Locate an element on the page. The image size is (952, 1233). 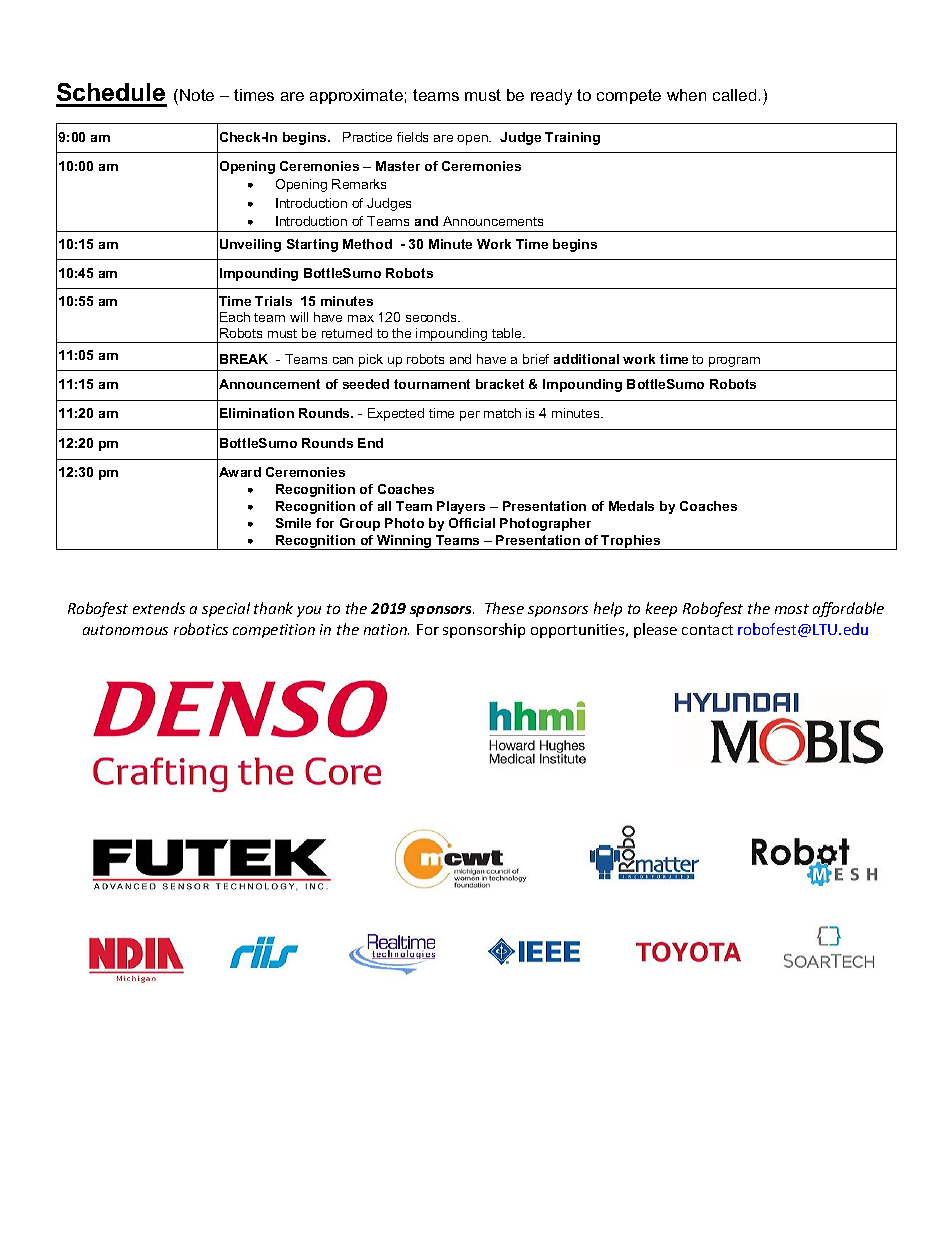
program is located at coordinates (734, 362).
